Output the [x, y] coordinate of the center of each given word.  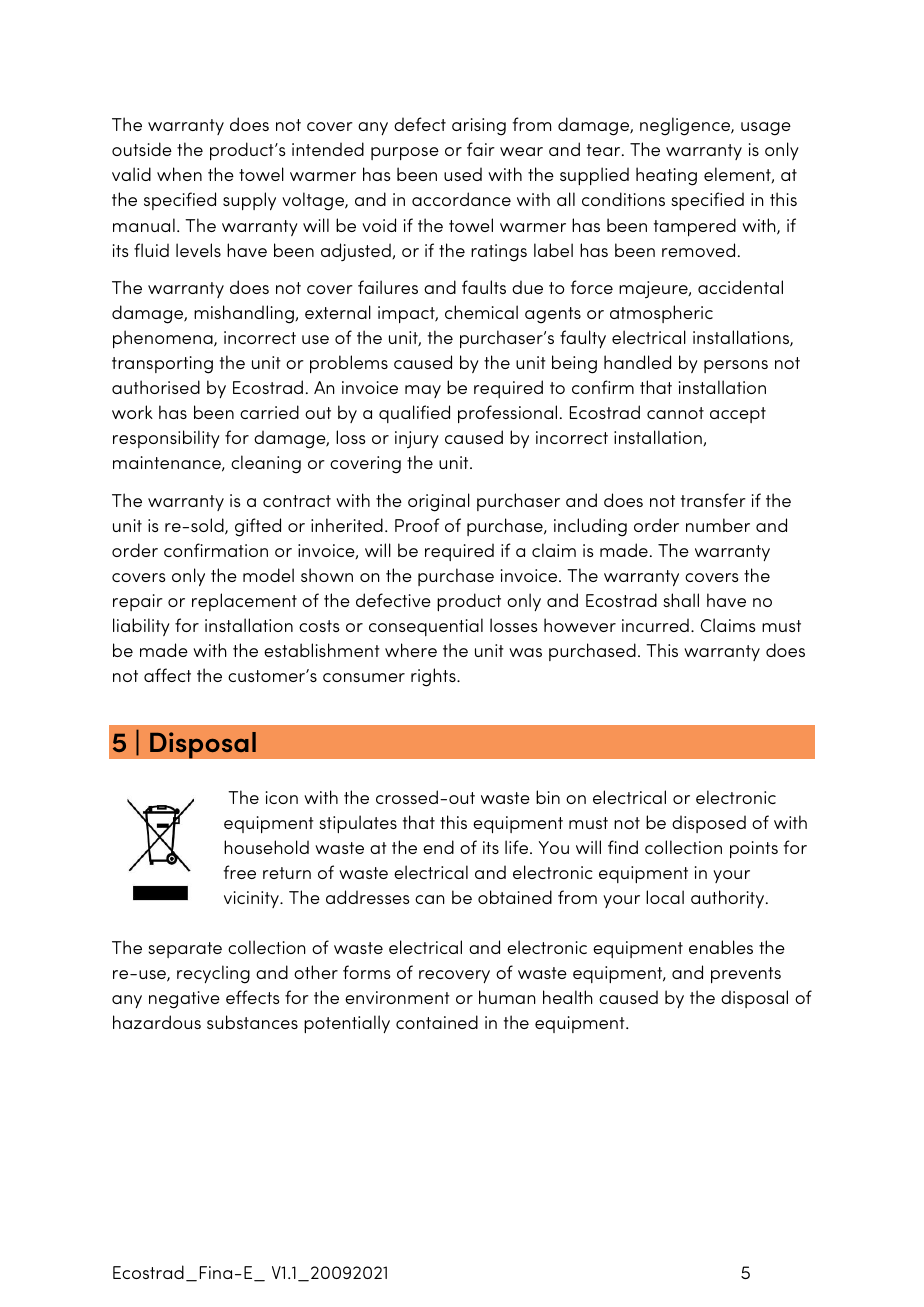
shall [681, 600]
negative [184, 1000]
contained [437, 1022]
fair [481, 149]
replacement [244, 602]
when [179, 174]
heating [666, 176]
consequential [426, 627]
